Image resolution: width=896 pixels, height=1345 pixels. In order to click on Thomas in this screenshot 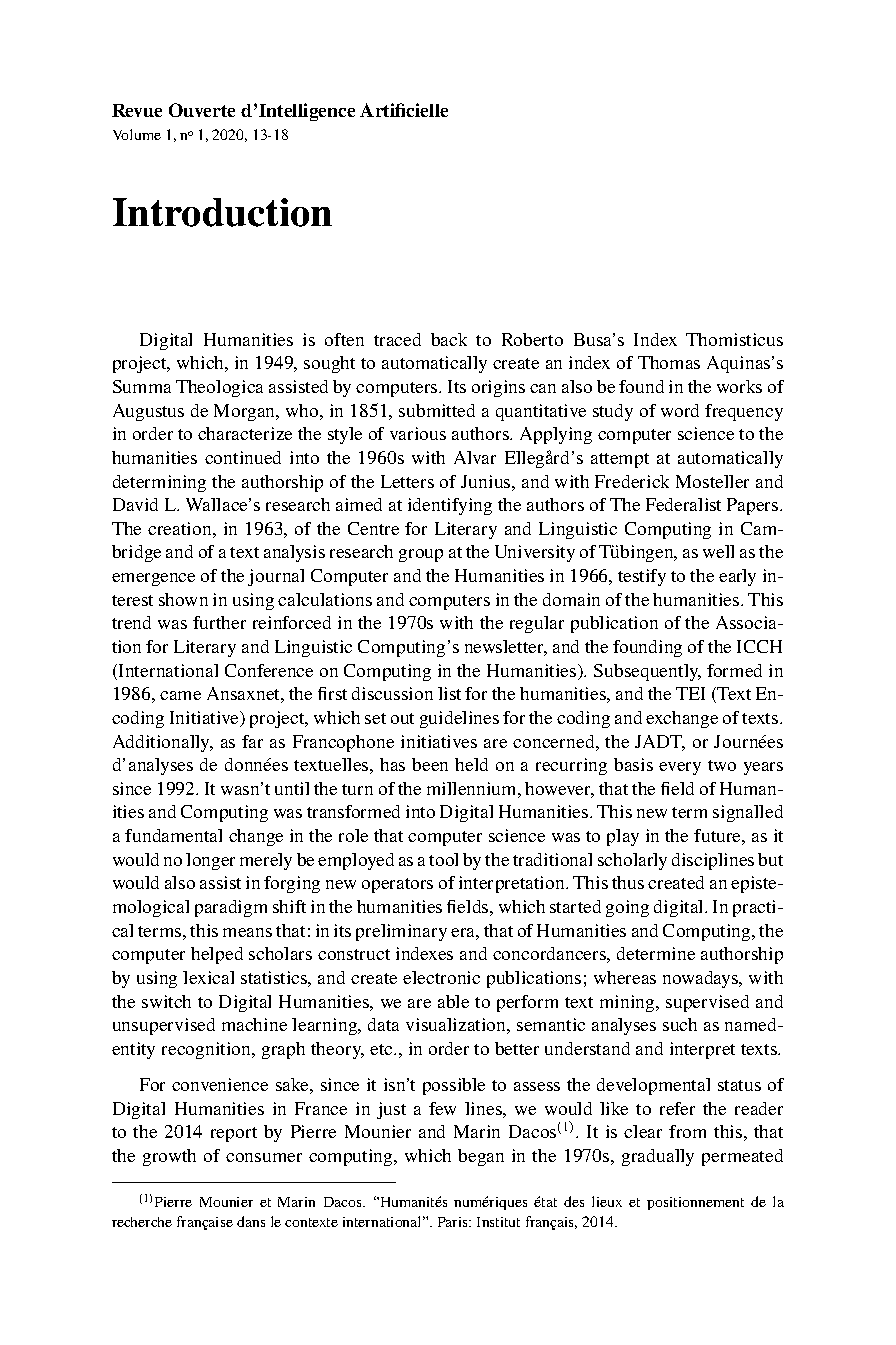, I will do `click(669, 362)`.
